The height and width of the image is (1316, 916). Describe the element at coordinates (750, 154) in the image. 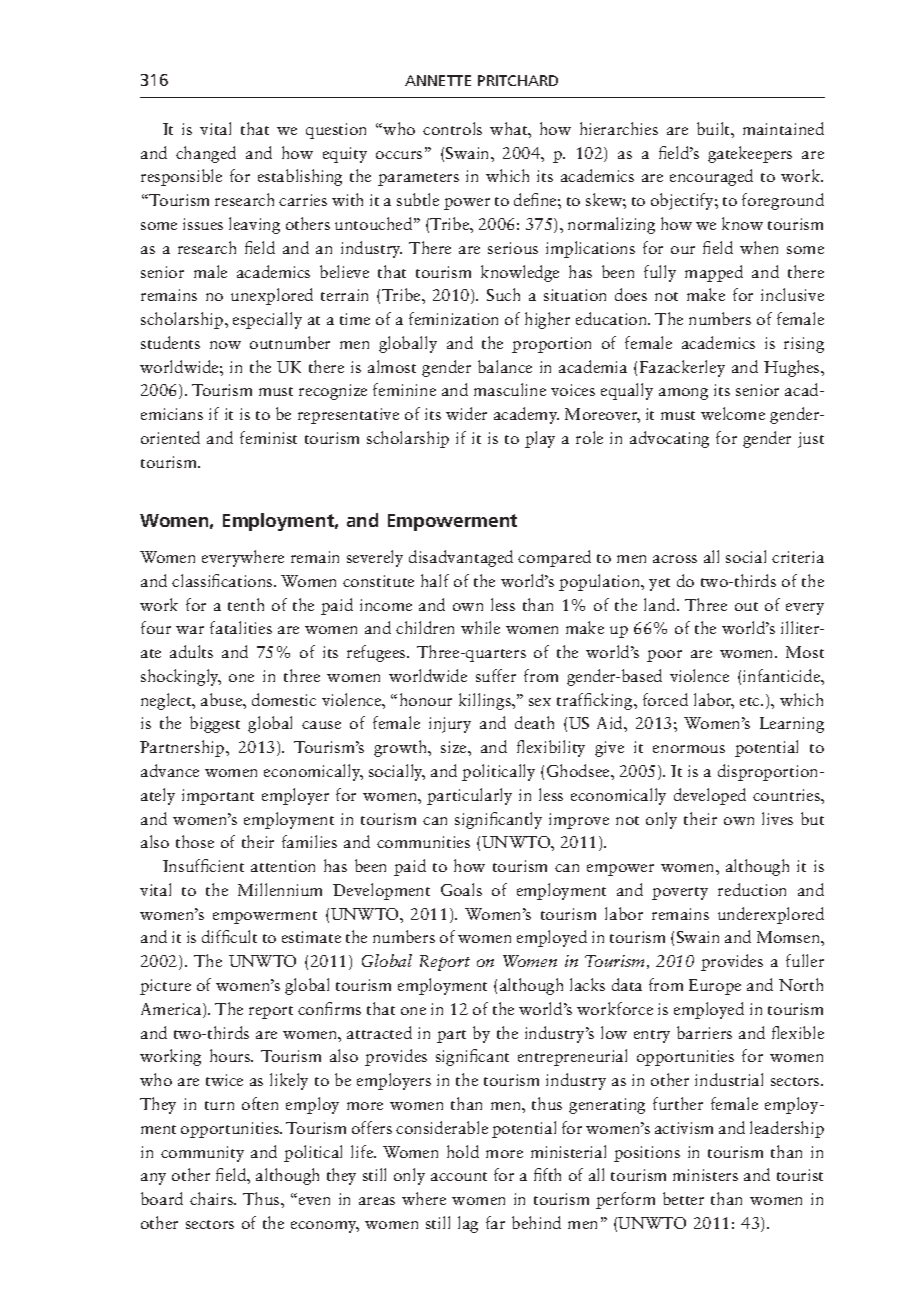

I see `gatekeepers` at that location.
